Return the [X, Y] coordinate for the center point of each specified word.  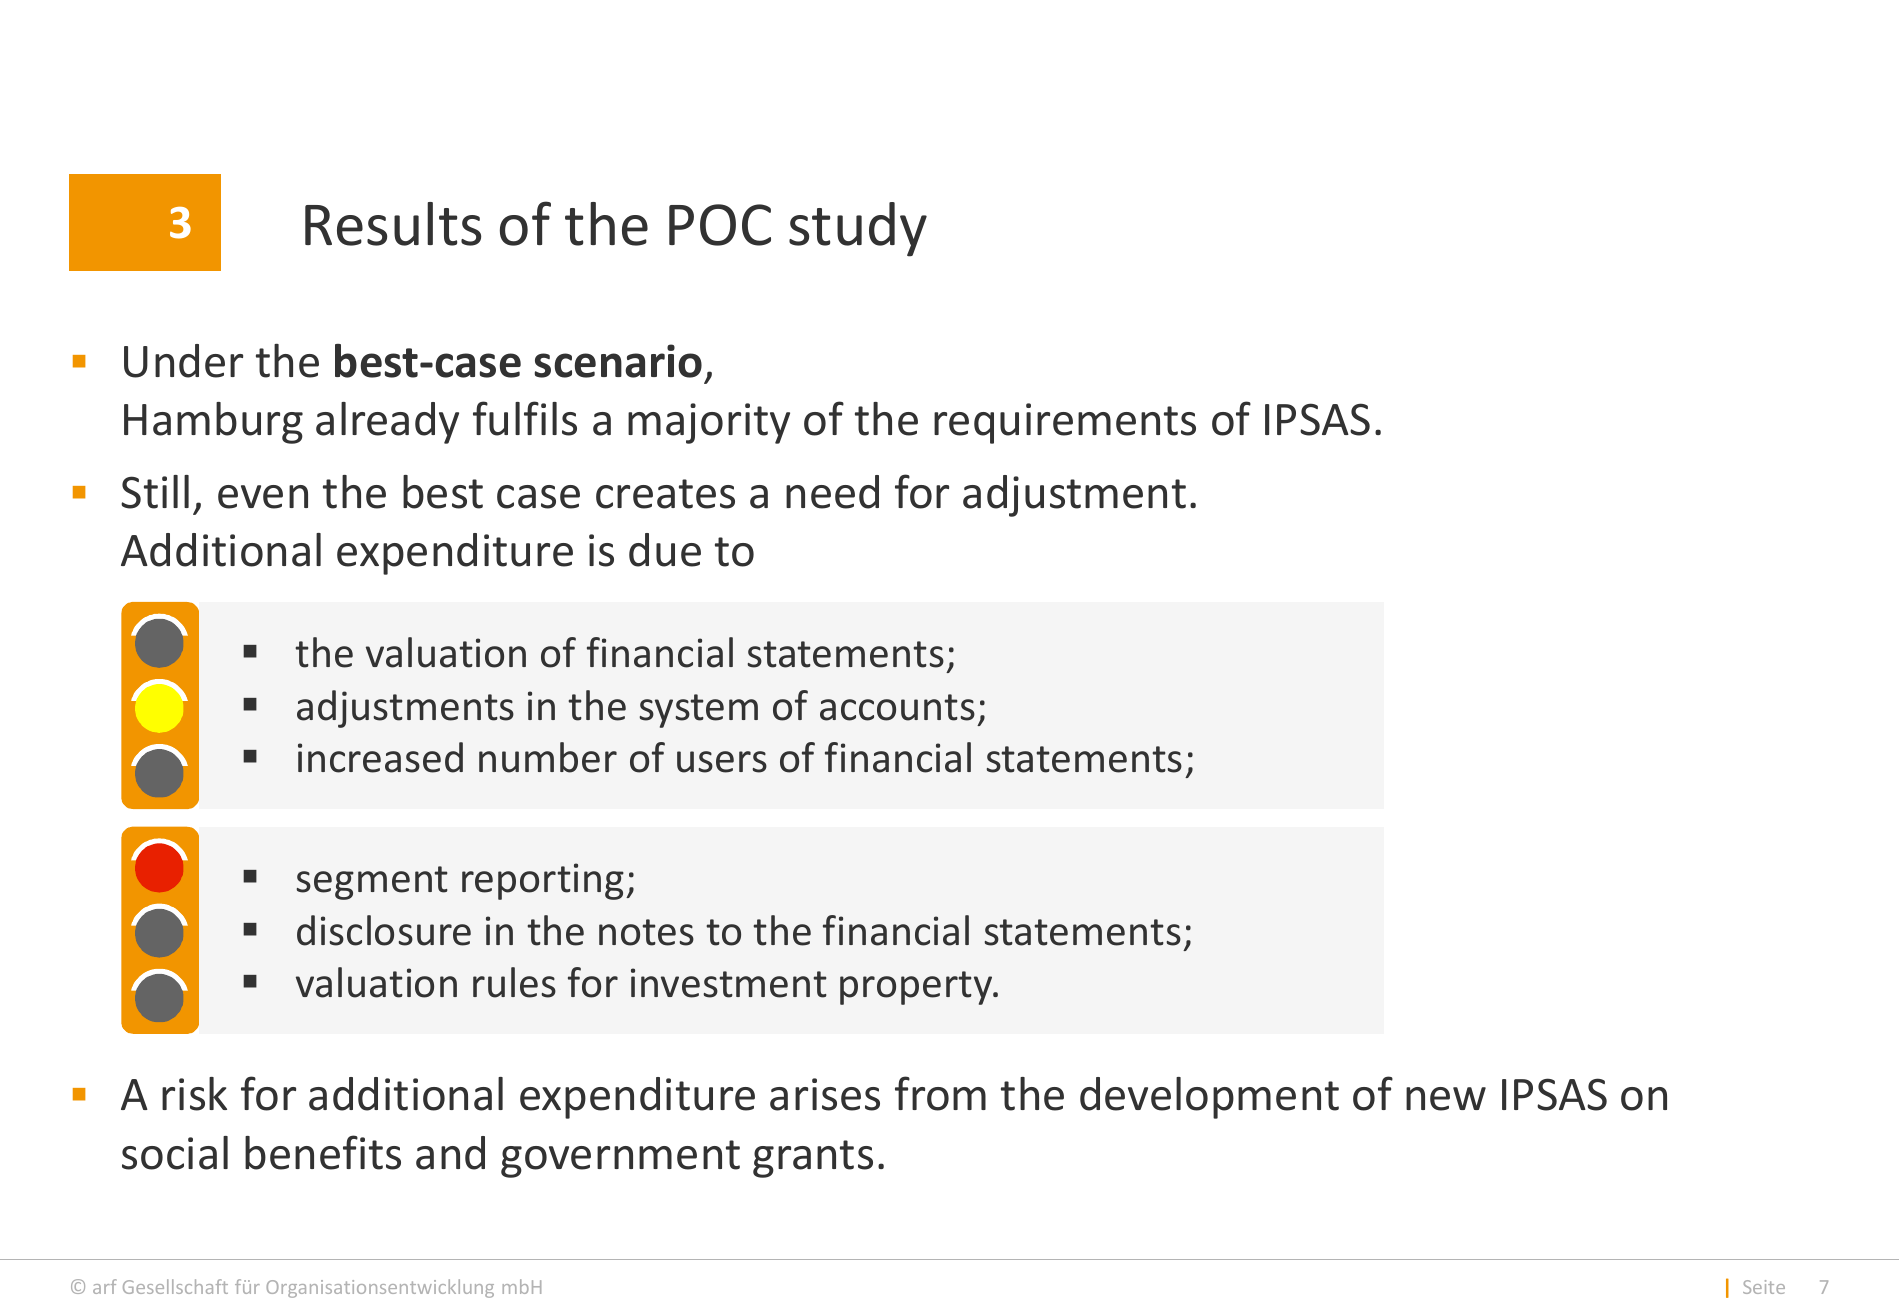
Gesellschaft [175, 1286]
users [722, 762]
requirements [1065, 423]
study [858, 229]
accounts [897, 707]
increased [380, 757]
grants [813, 1159]
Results [393, 224]
